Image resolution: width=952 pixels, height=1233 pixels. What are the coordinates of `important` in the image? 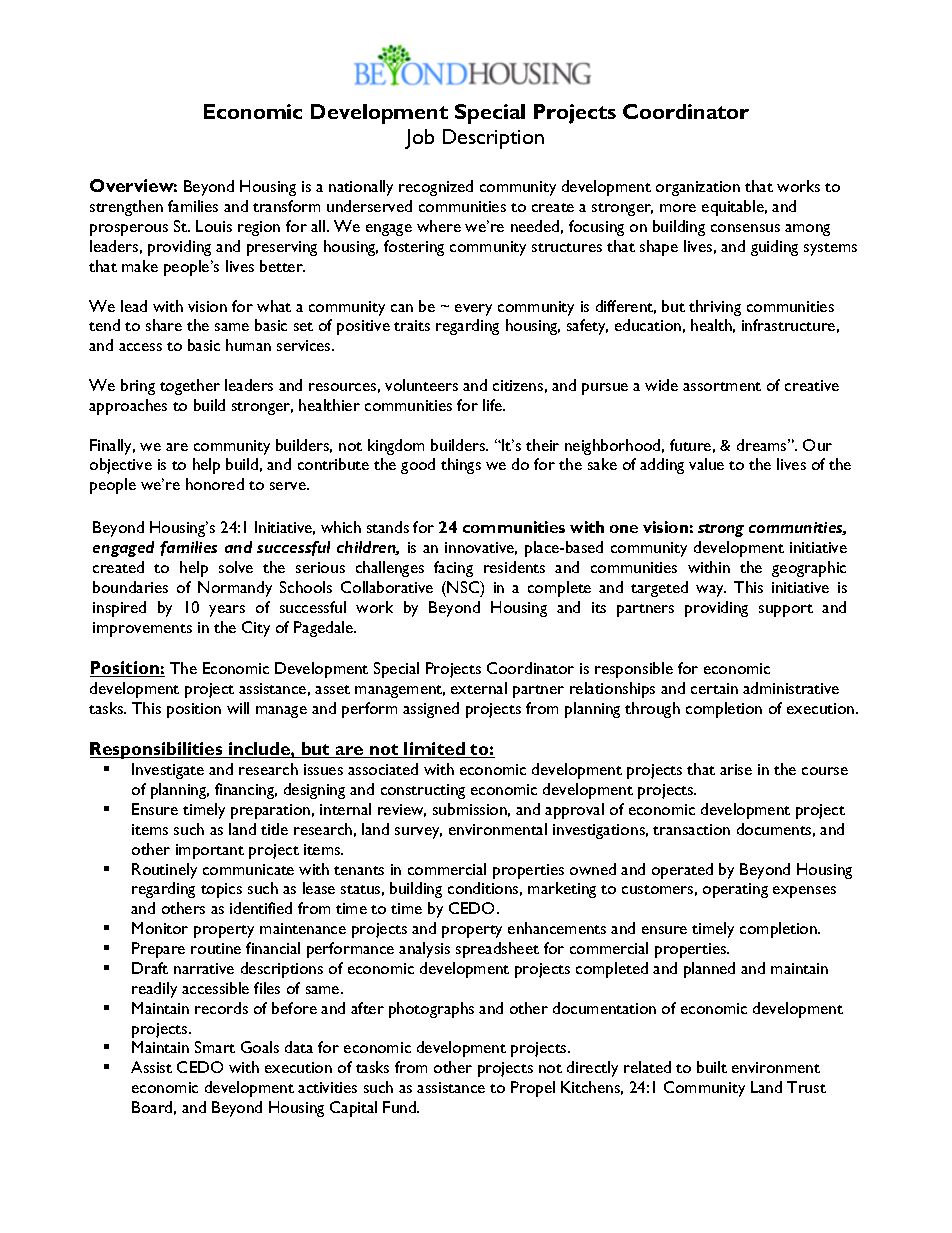 It's located at (210, 851).
